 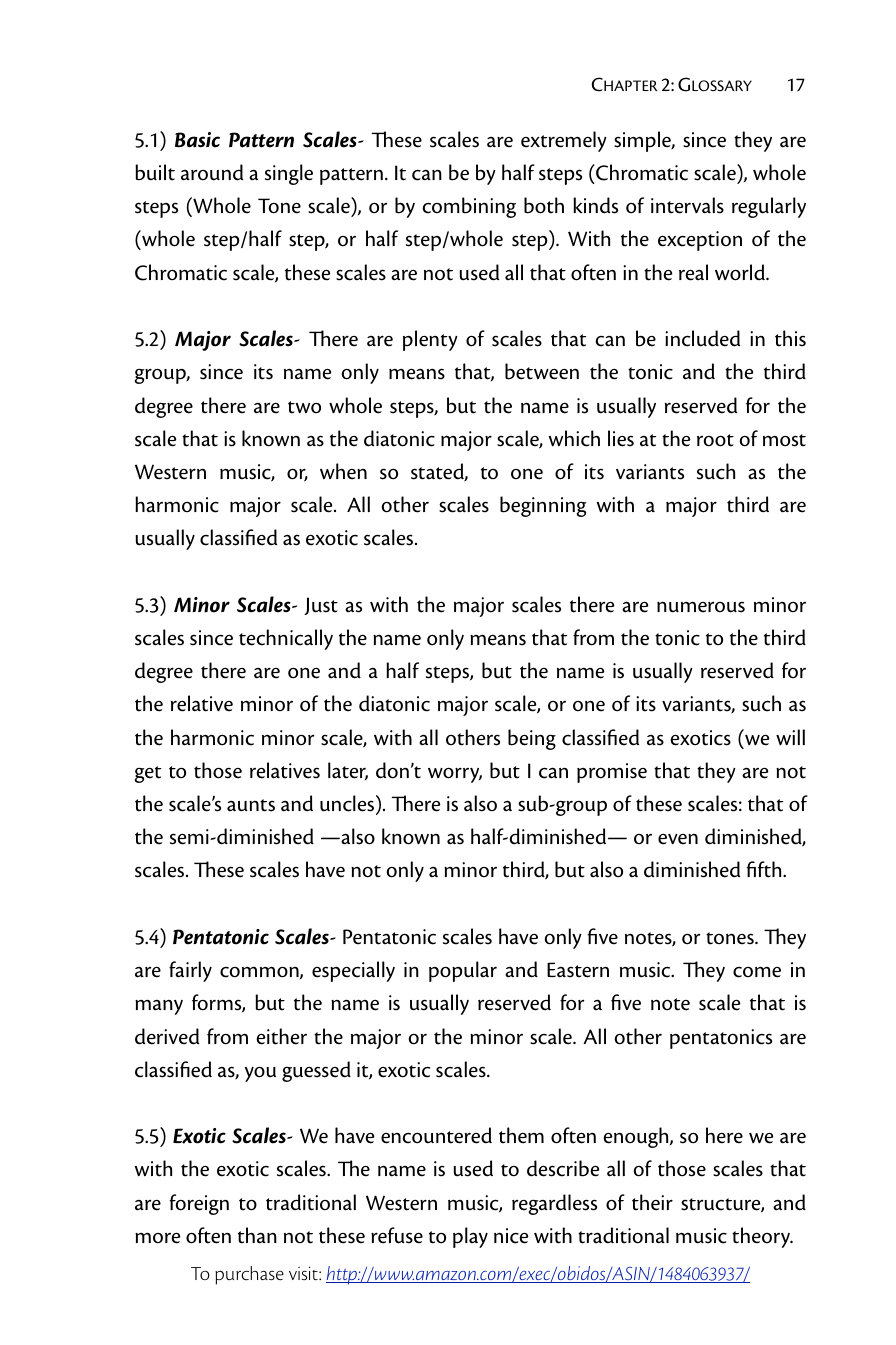 What do you see at coordinates (757, 972) in the screenshot?
I see `come` at bounding box center [757, 972].
